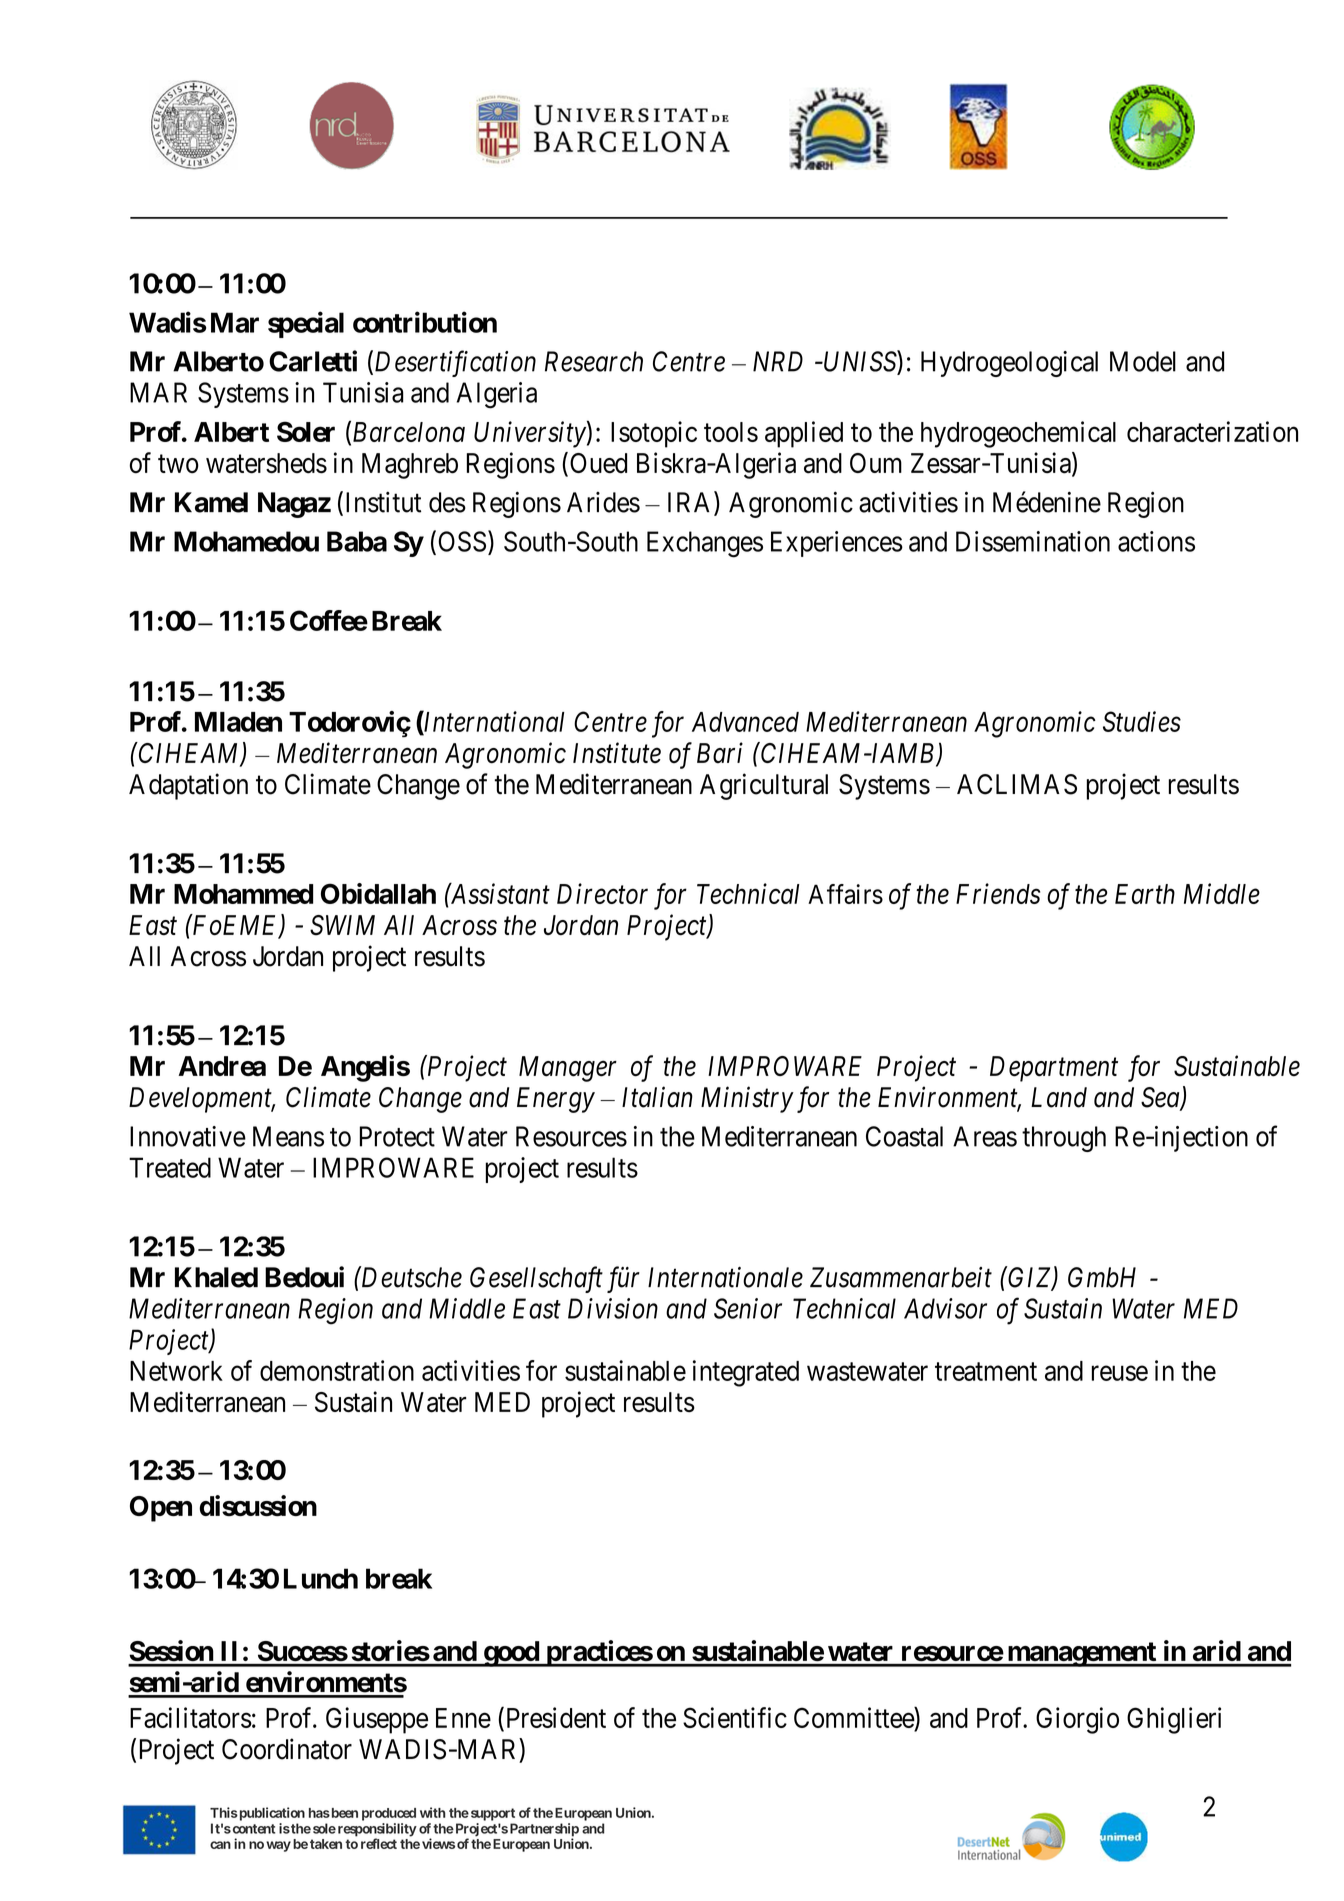 This screenshot has width=1344, height=1901. Describe the element at coordinates (258, 1505) in the screenshot. I see `discussion` at that location.
